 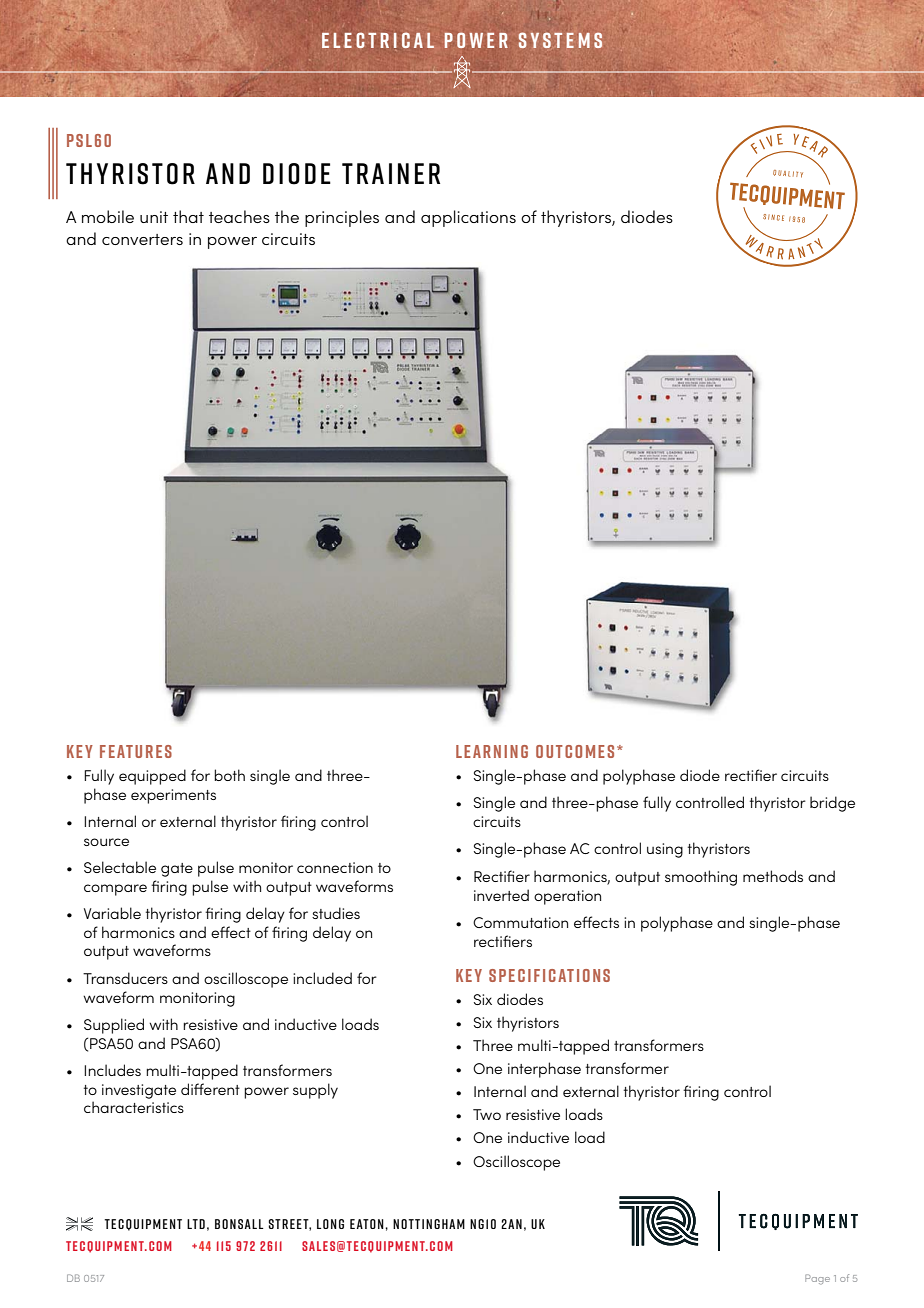 I want to click on bridge, so click(x=832, y=804).
